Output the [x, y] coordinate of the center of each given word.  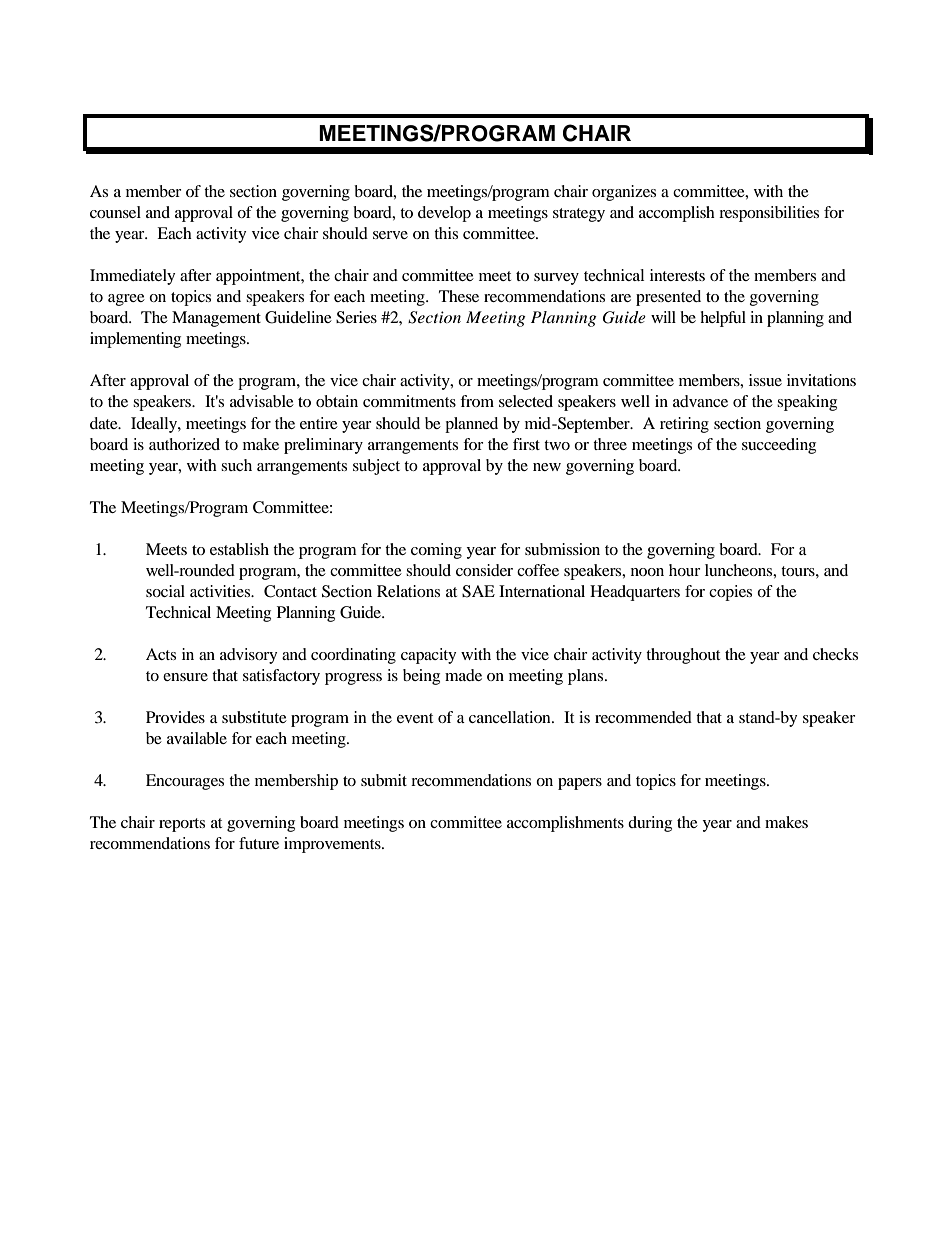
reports [182, 825]
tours [799, 571]
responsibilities [769, 214]
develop [444, 214]
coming [436, 551]
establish [239, 549]
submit [384, 780]
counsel [115, 212]
